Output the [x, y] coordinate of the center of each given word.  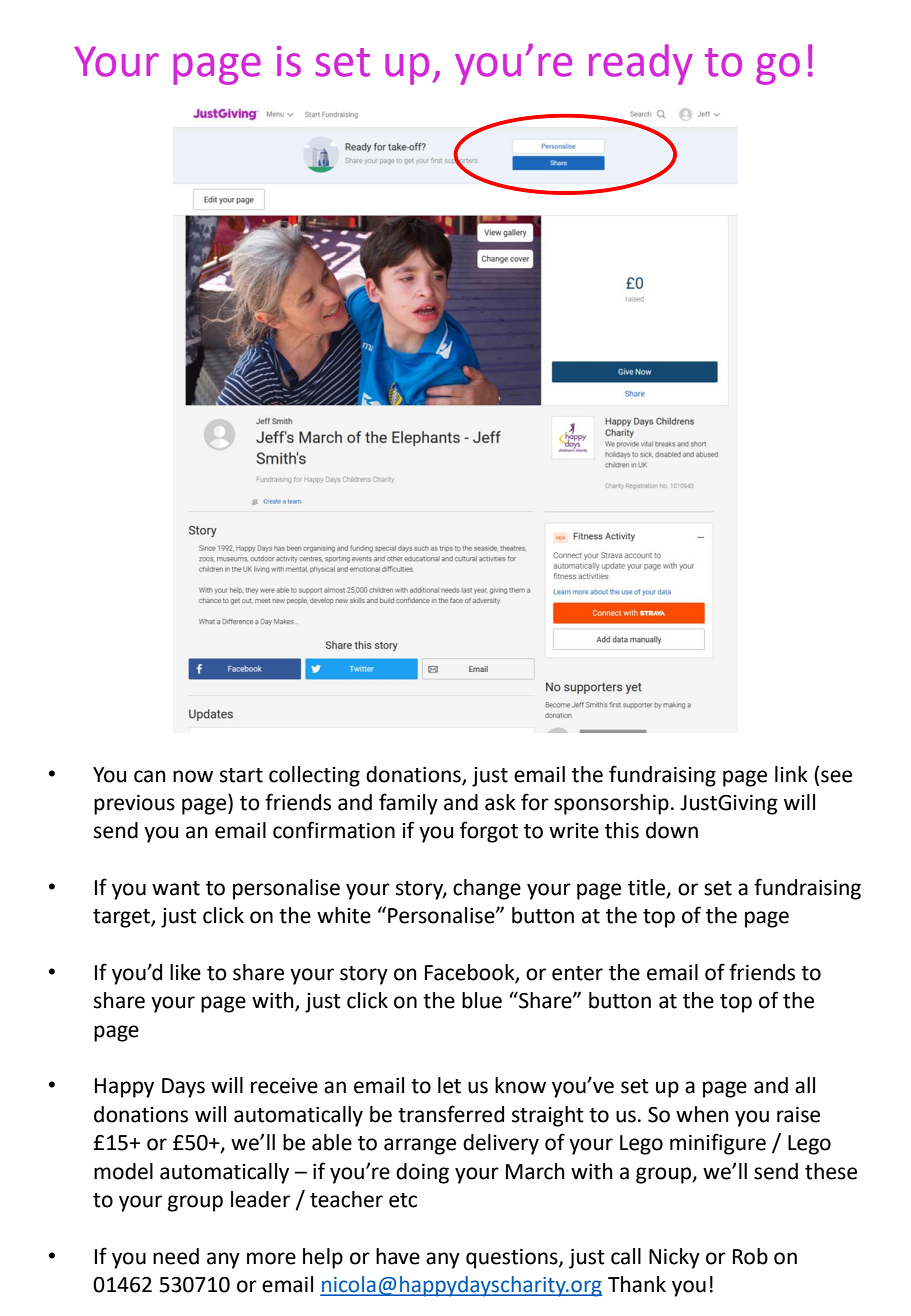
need [176, 1256]
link [791, 774]
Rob [750, 1256]
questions [513, 1259]
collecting [314, 776]
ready [641, 64]
